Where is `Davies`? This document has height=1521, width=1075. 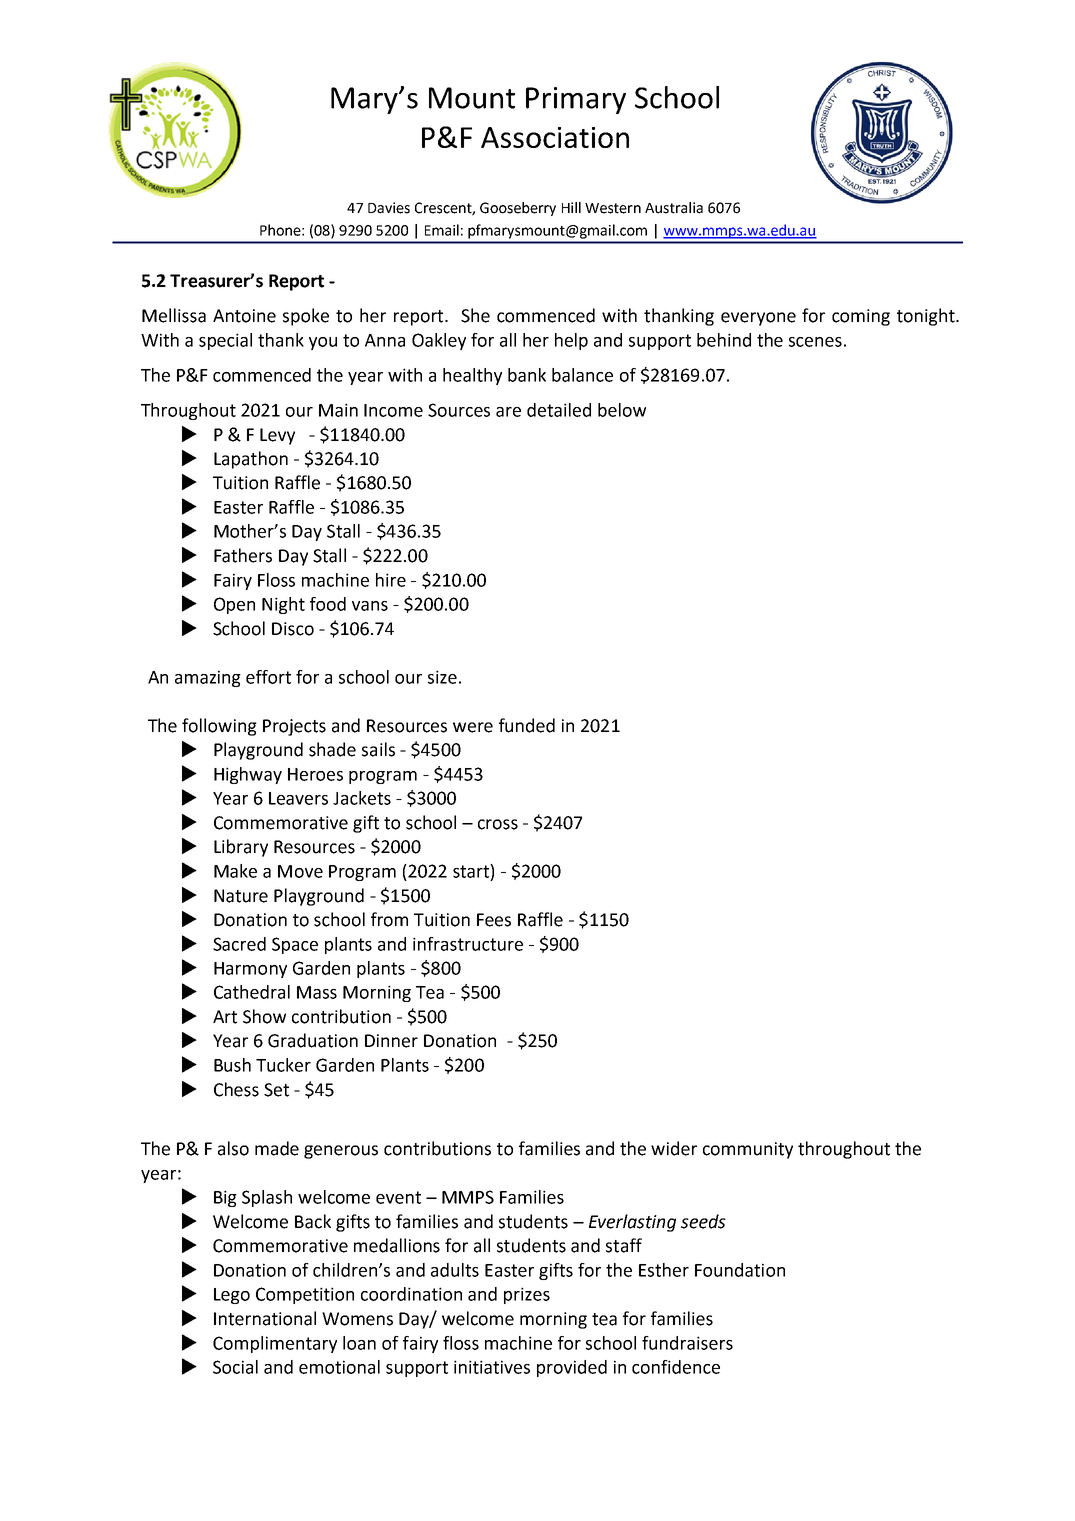 Davies is located at coordinates (389, 208).
